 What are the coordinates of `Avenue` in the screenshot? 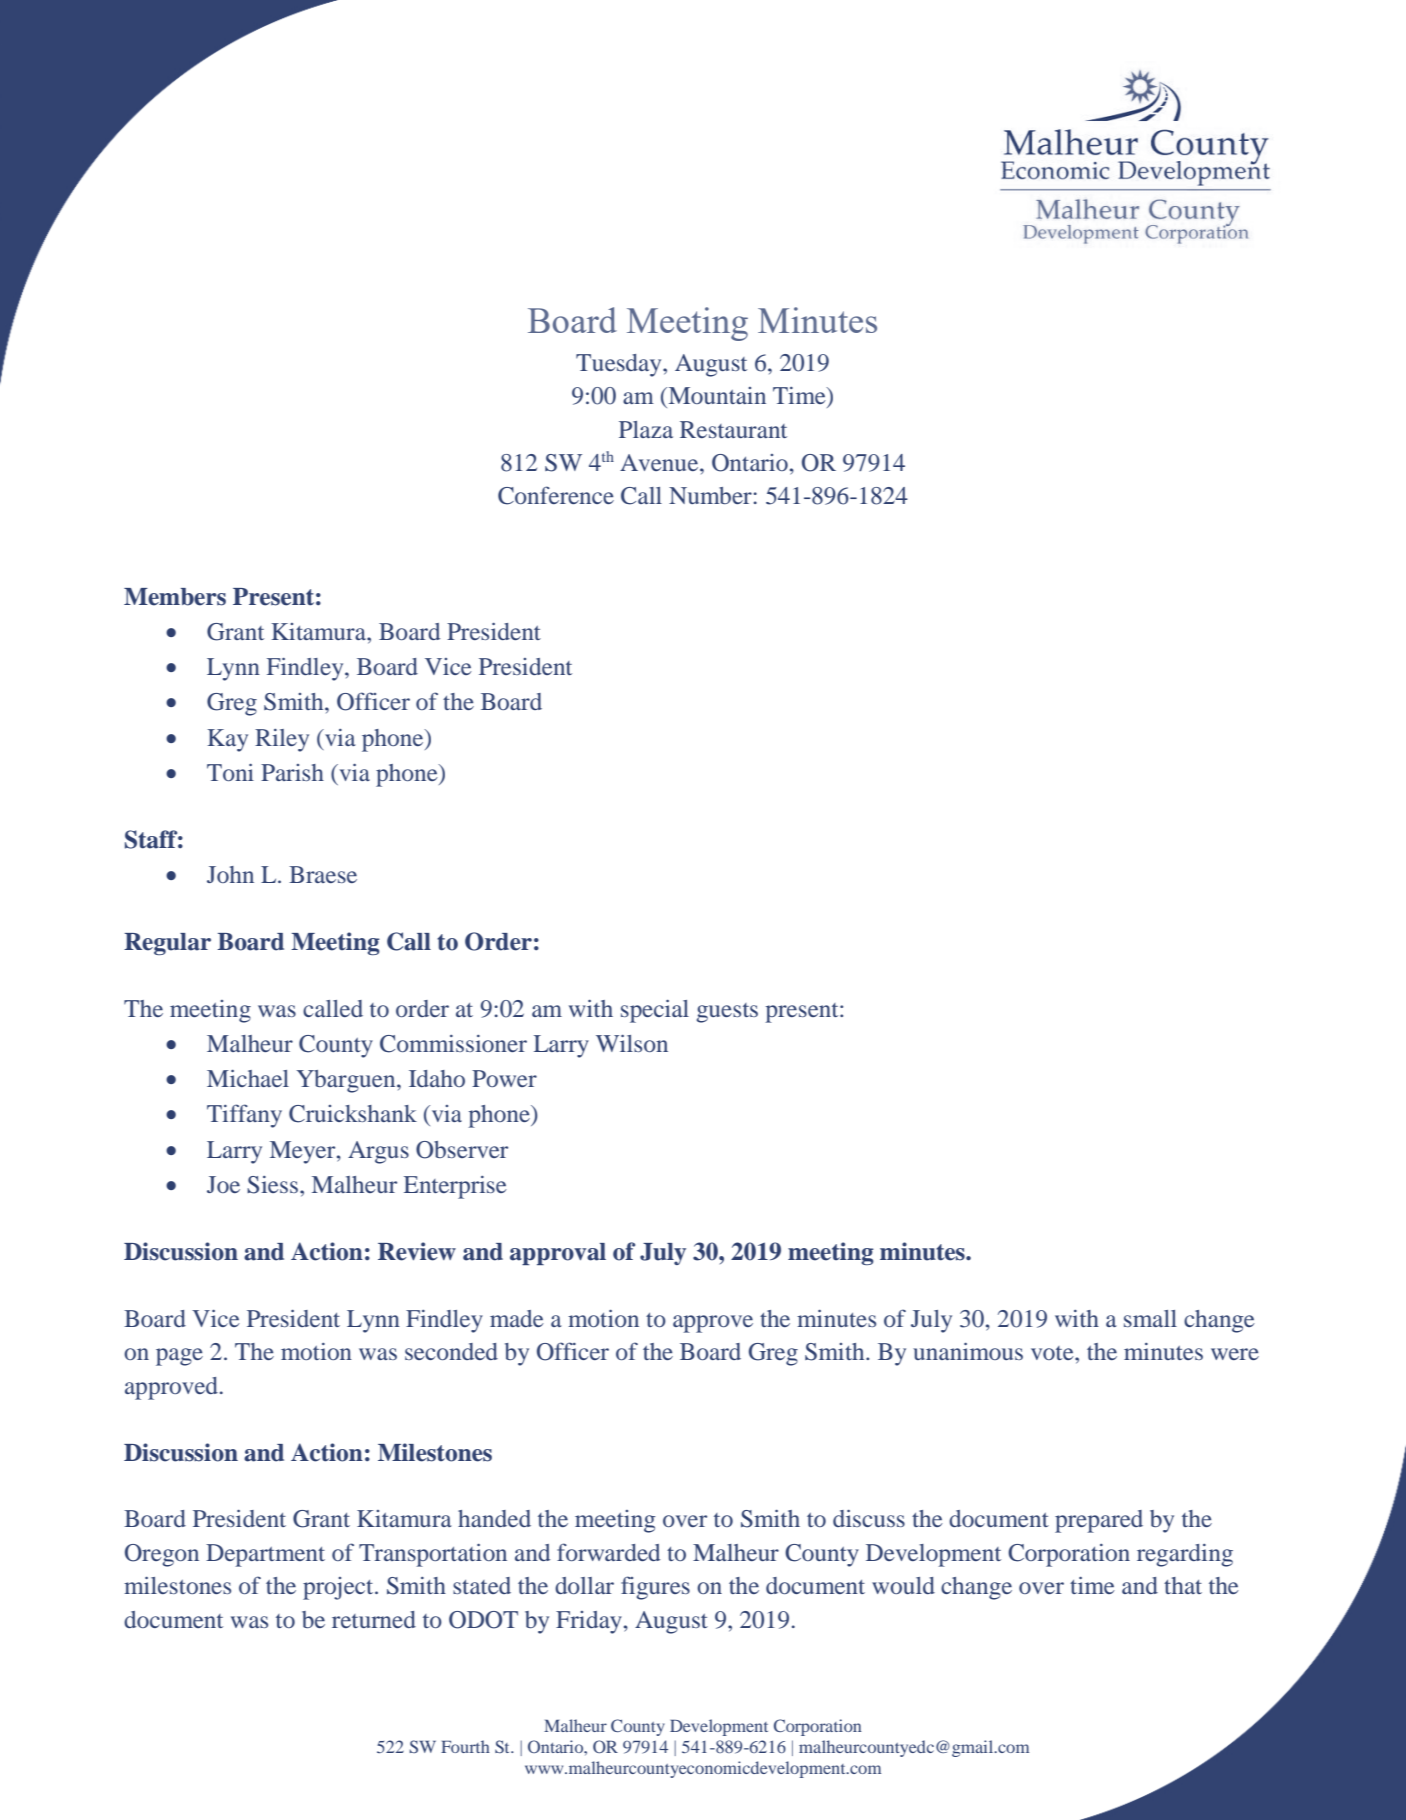 It's located at (660, 462).
